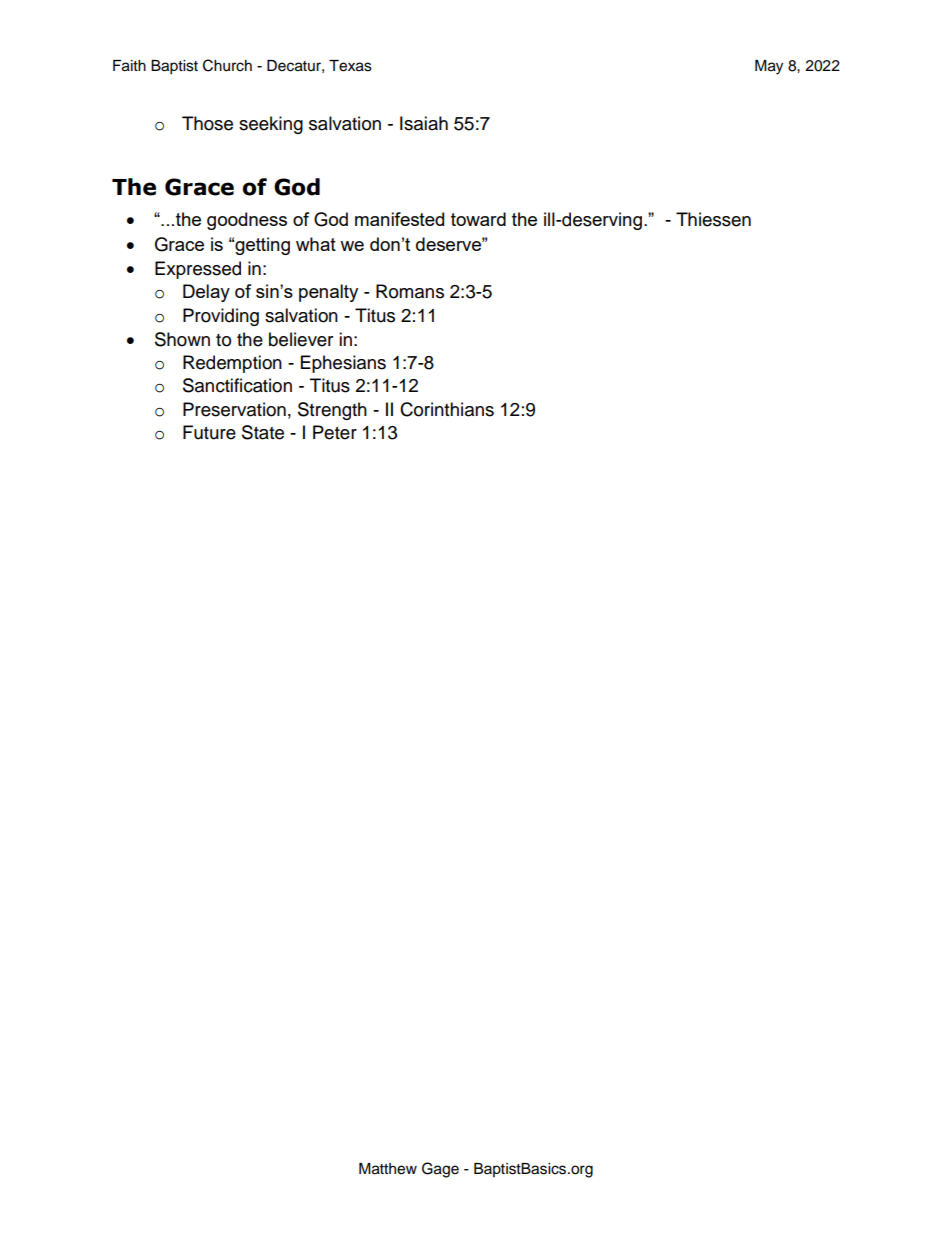 The height and width of the document is (1233, 952). I want to click on Future, so click(209, 432).
